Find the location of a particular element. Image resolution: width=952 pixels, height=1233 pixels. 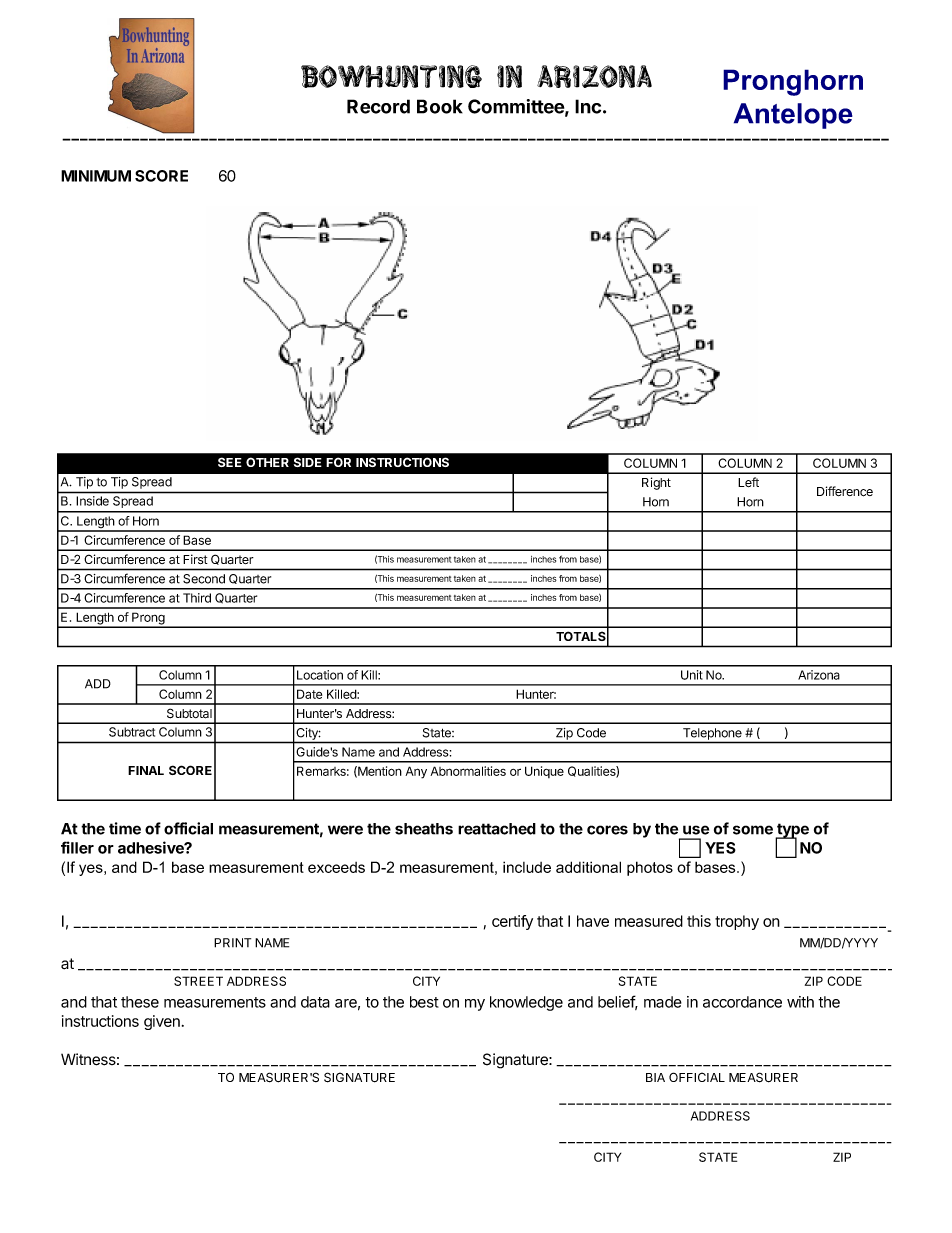

FOR is located at coordinates (338, 462).
